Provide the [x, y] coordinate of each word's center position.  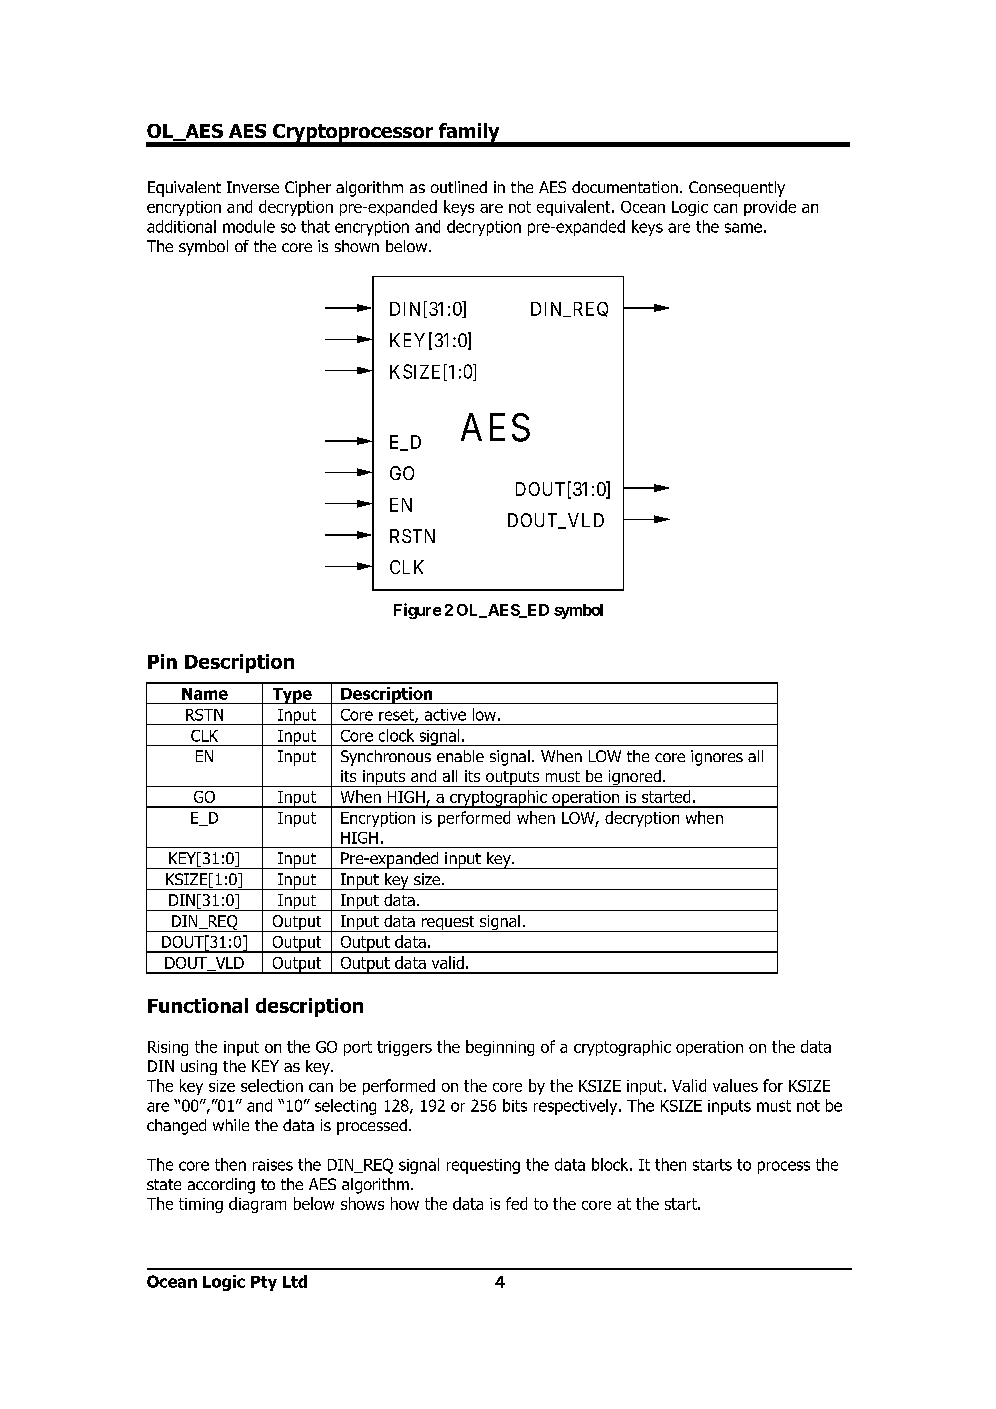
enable [460, 756]
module [249, 226]
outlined [459, 187]
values [735, 1085]
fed [516, 1203]
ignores [717, 758]
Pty [264, 1283]
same [743, 228]
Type [292, 696]
